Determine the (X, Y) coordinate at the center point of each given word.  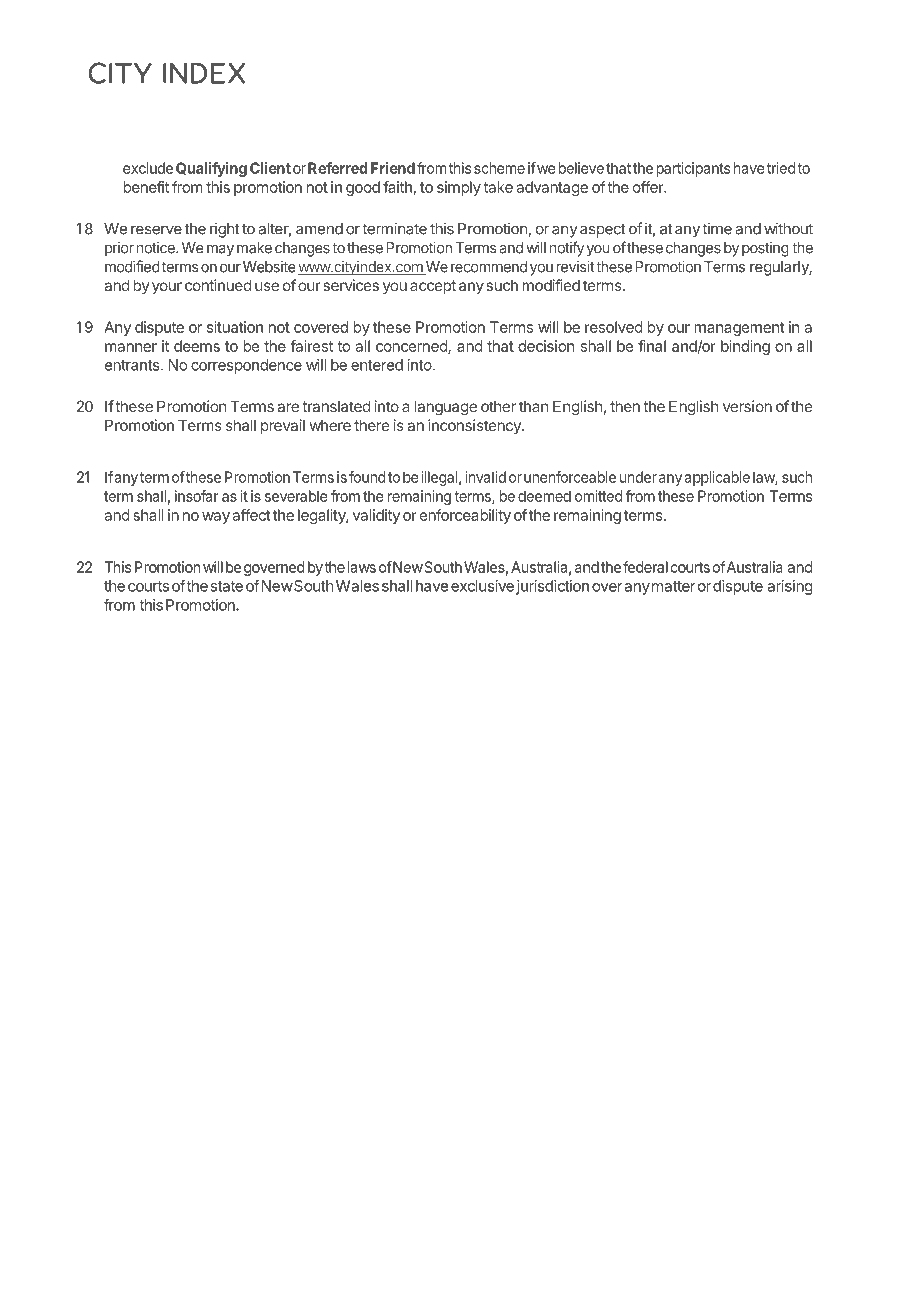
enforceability (465, 516)
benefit (146, 187)
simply (459, 188)
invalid (485, 477)
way (216, 518)
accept (433, 287)
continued (218, 285)
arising (790, 587)
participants (693, 169)
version (747, 406)
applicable (717, 478)
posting (765, 249)
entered (377, 365)
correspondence (246, 366)
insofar (197, 496)
